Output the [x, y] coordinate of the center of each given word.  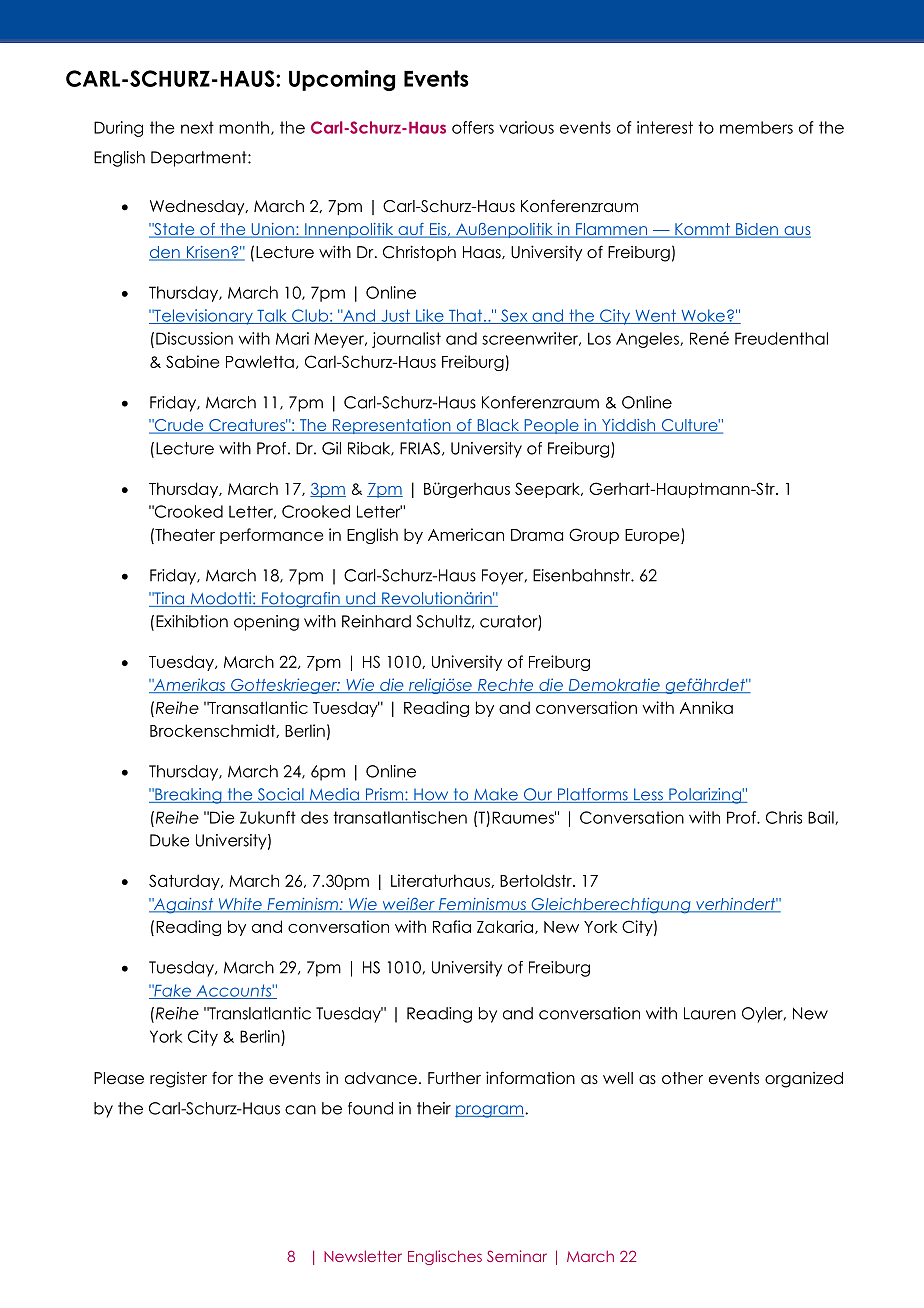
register [178, 1080]
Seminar [517, 1256]
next [197, 127]
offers [473, 127]
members [756, 127]
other [682, 1078]
